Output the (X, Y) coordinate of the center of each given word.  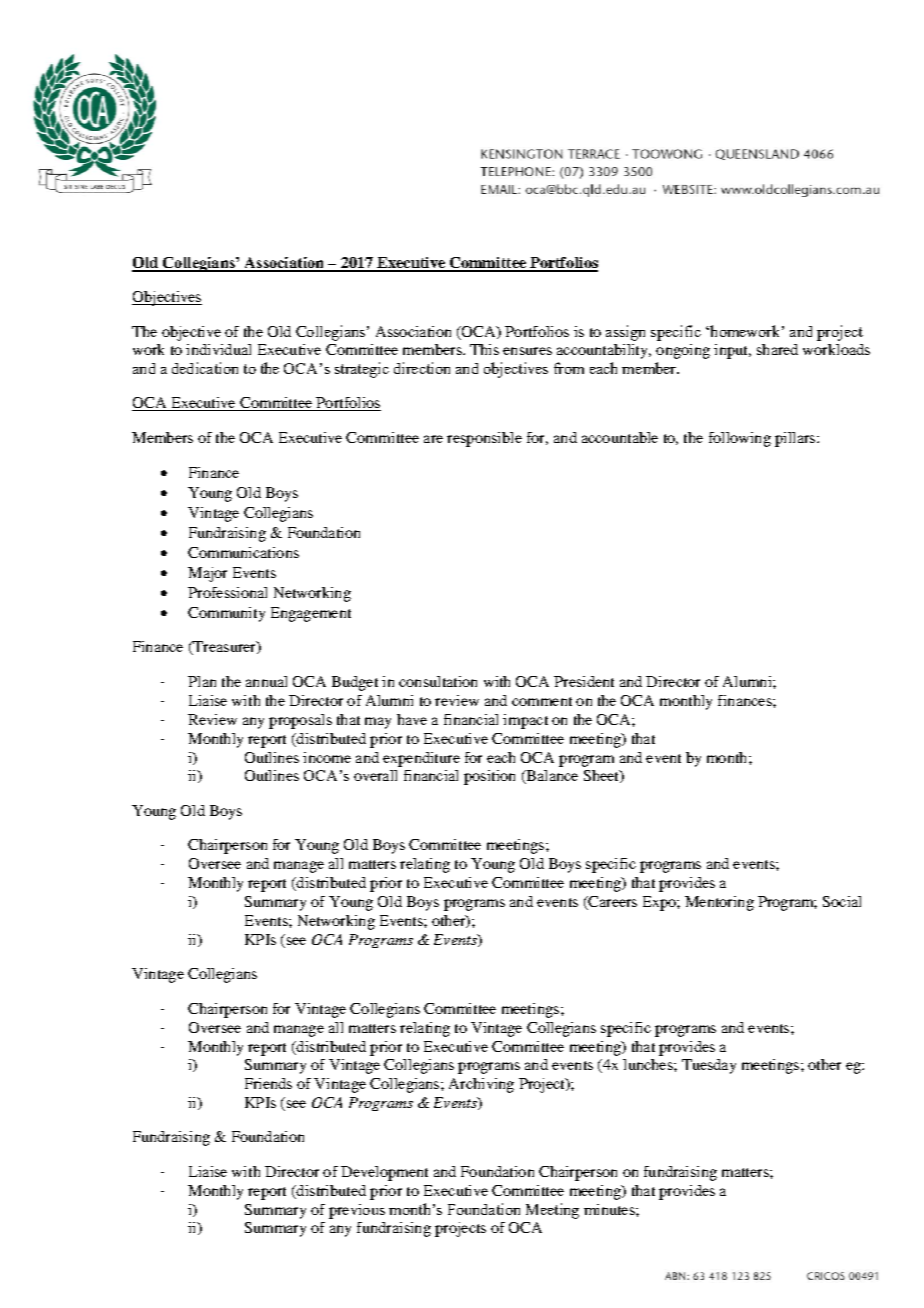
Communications (243, 552)
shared (777, 349)
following (740, 439)
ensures (527, 351)
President (584, 681)
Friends (268, 1083)
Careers (611, 903)
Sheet (602, 776)
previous (357, 1211)
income (327, 757)
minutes (610, 1209)
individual (218, 349)
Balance (551, 777)
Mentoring (719, 903)
